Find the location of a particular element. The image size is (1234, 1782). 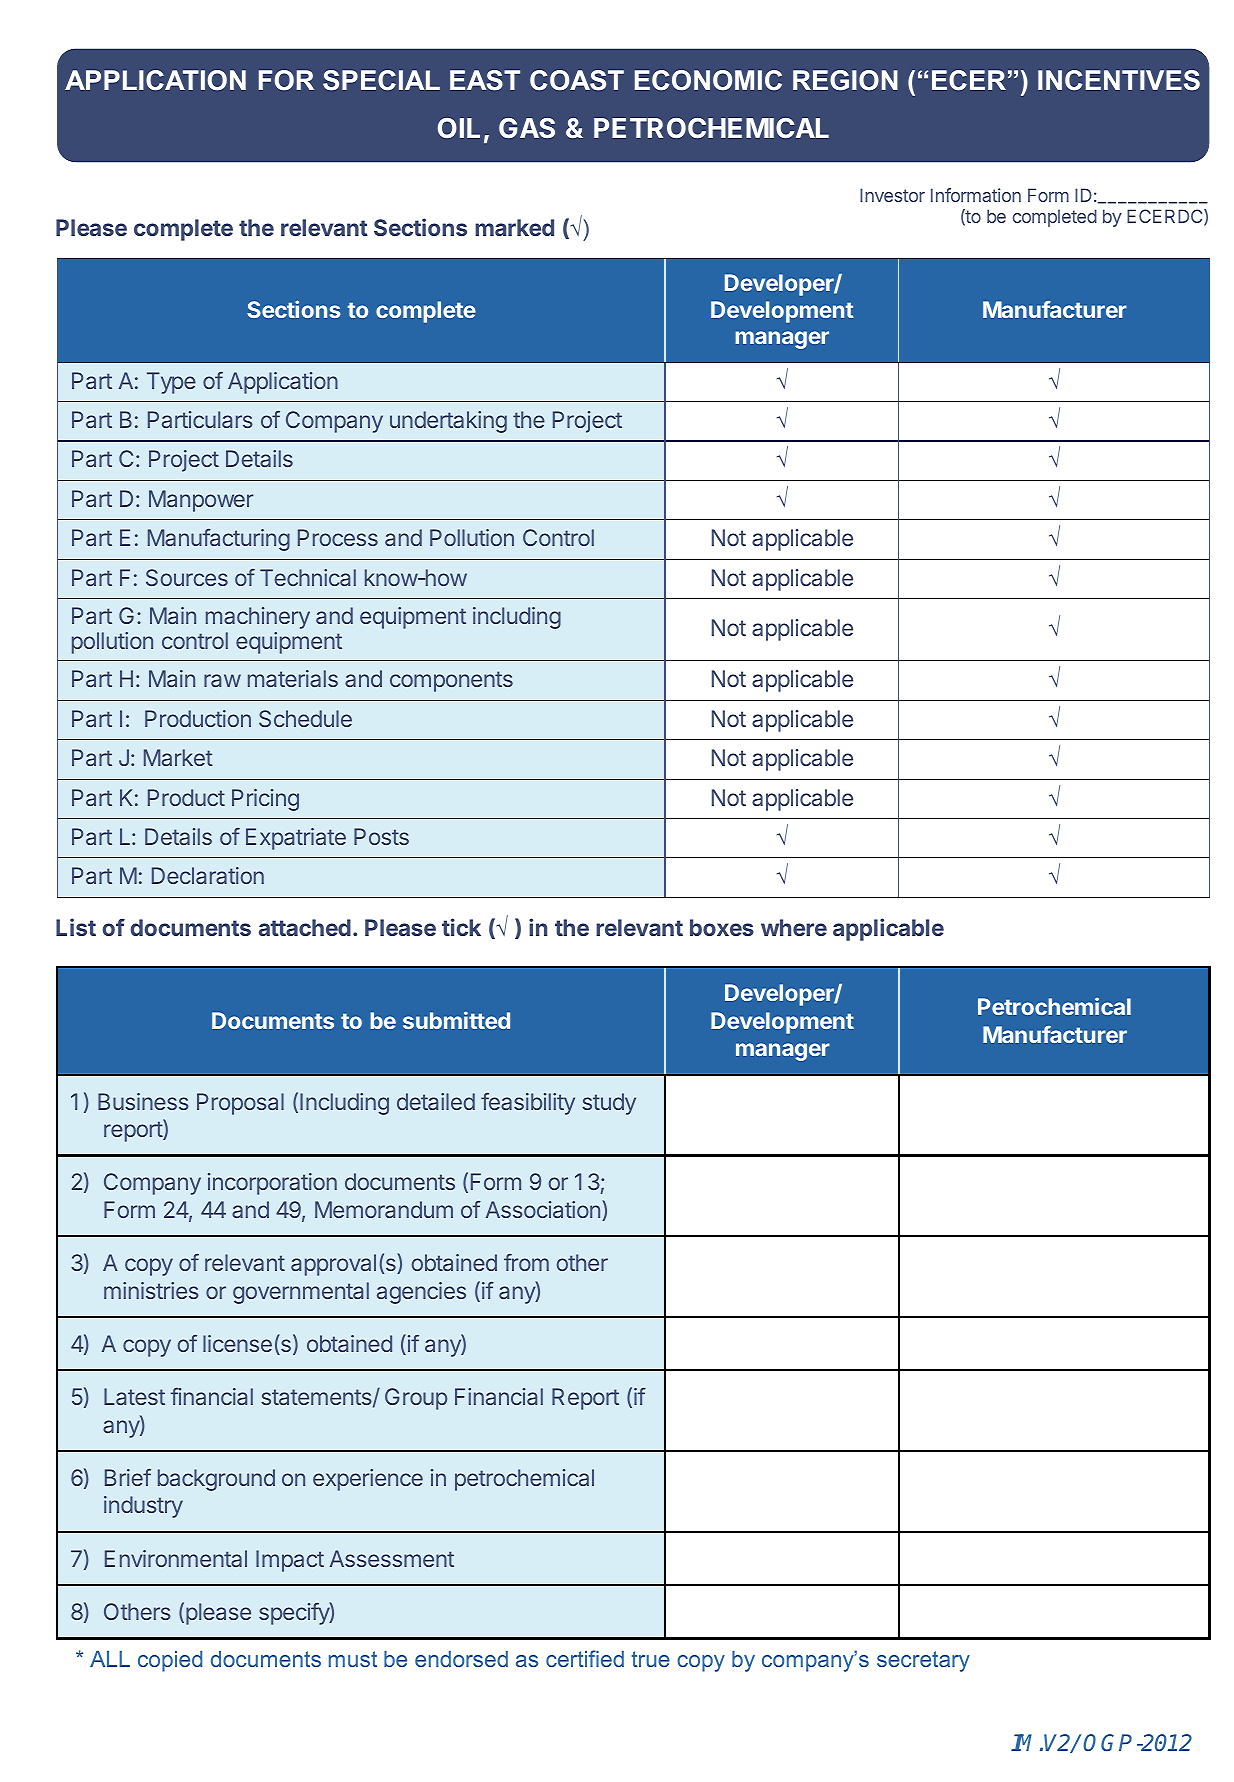

certified is located at coordinates (585, 1658).
